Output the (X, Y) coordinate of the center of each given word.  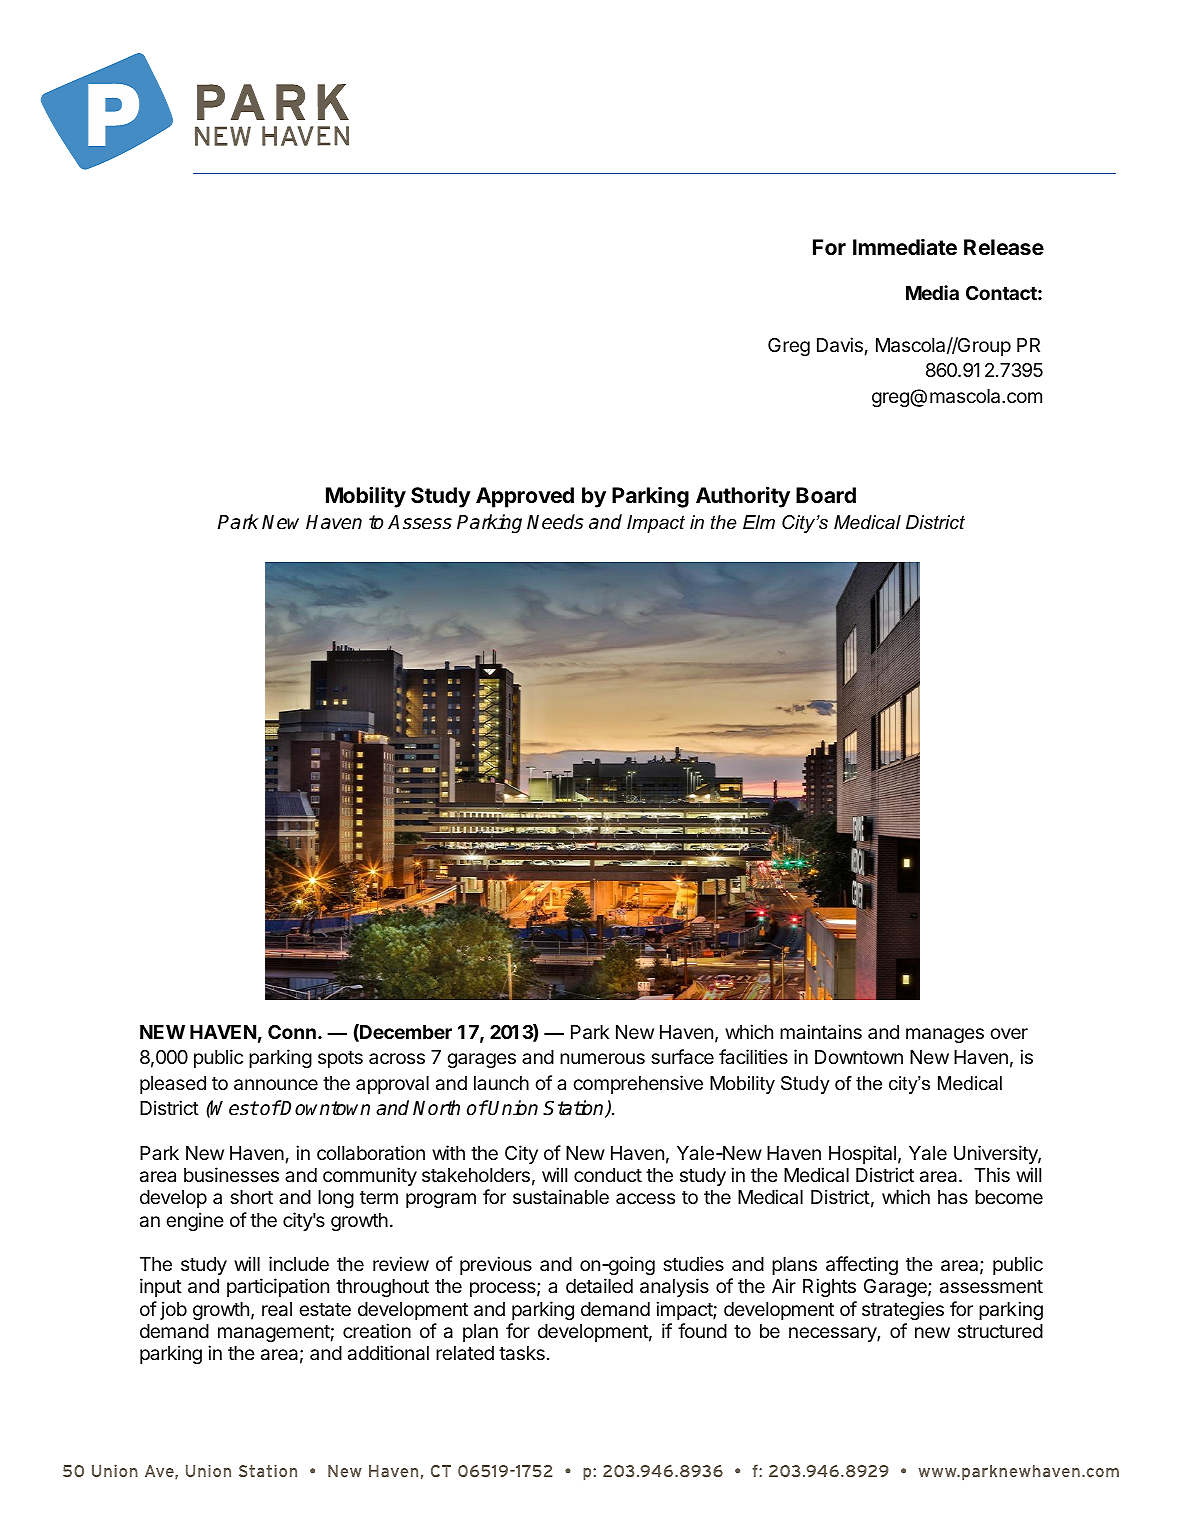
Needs (555, 522)
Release (1004, 247)
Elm (759, 522)
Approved (525, 497)
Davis (840, 345)
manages (945, 1035)
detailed (599, 1286)
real (277, 1309)
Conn (292, 1032)
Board (826, 495)
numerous (602, 1058)
